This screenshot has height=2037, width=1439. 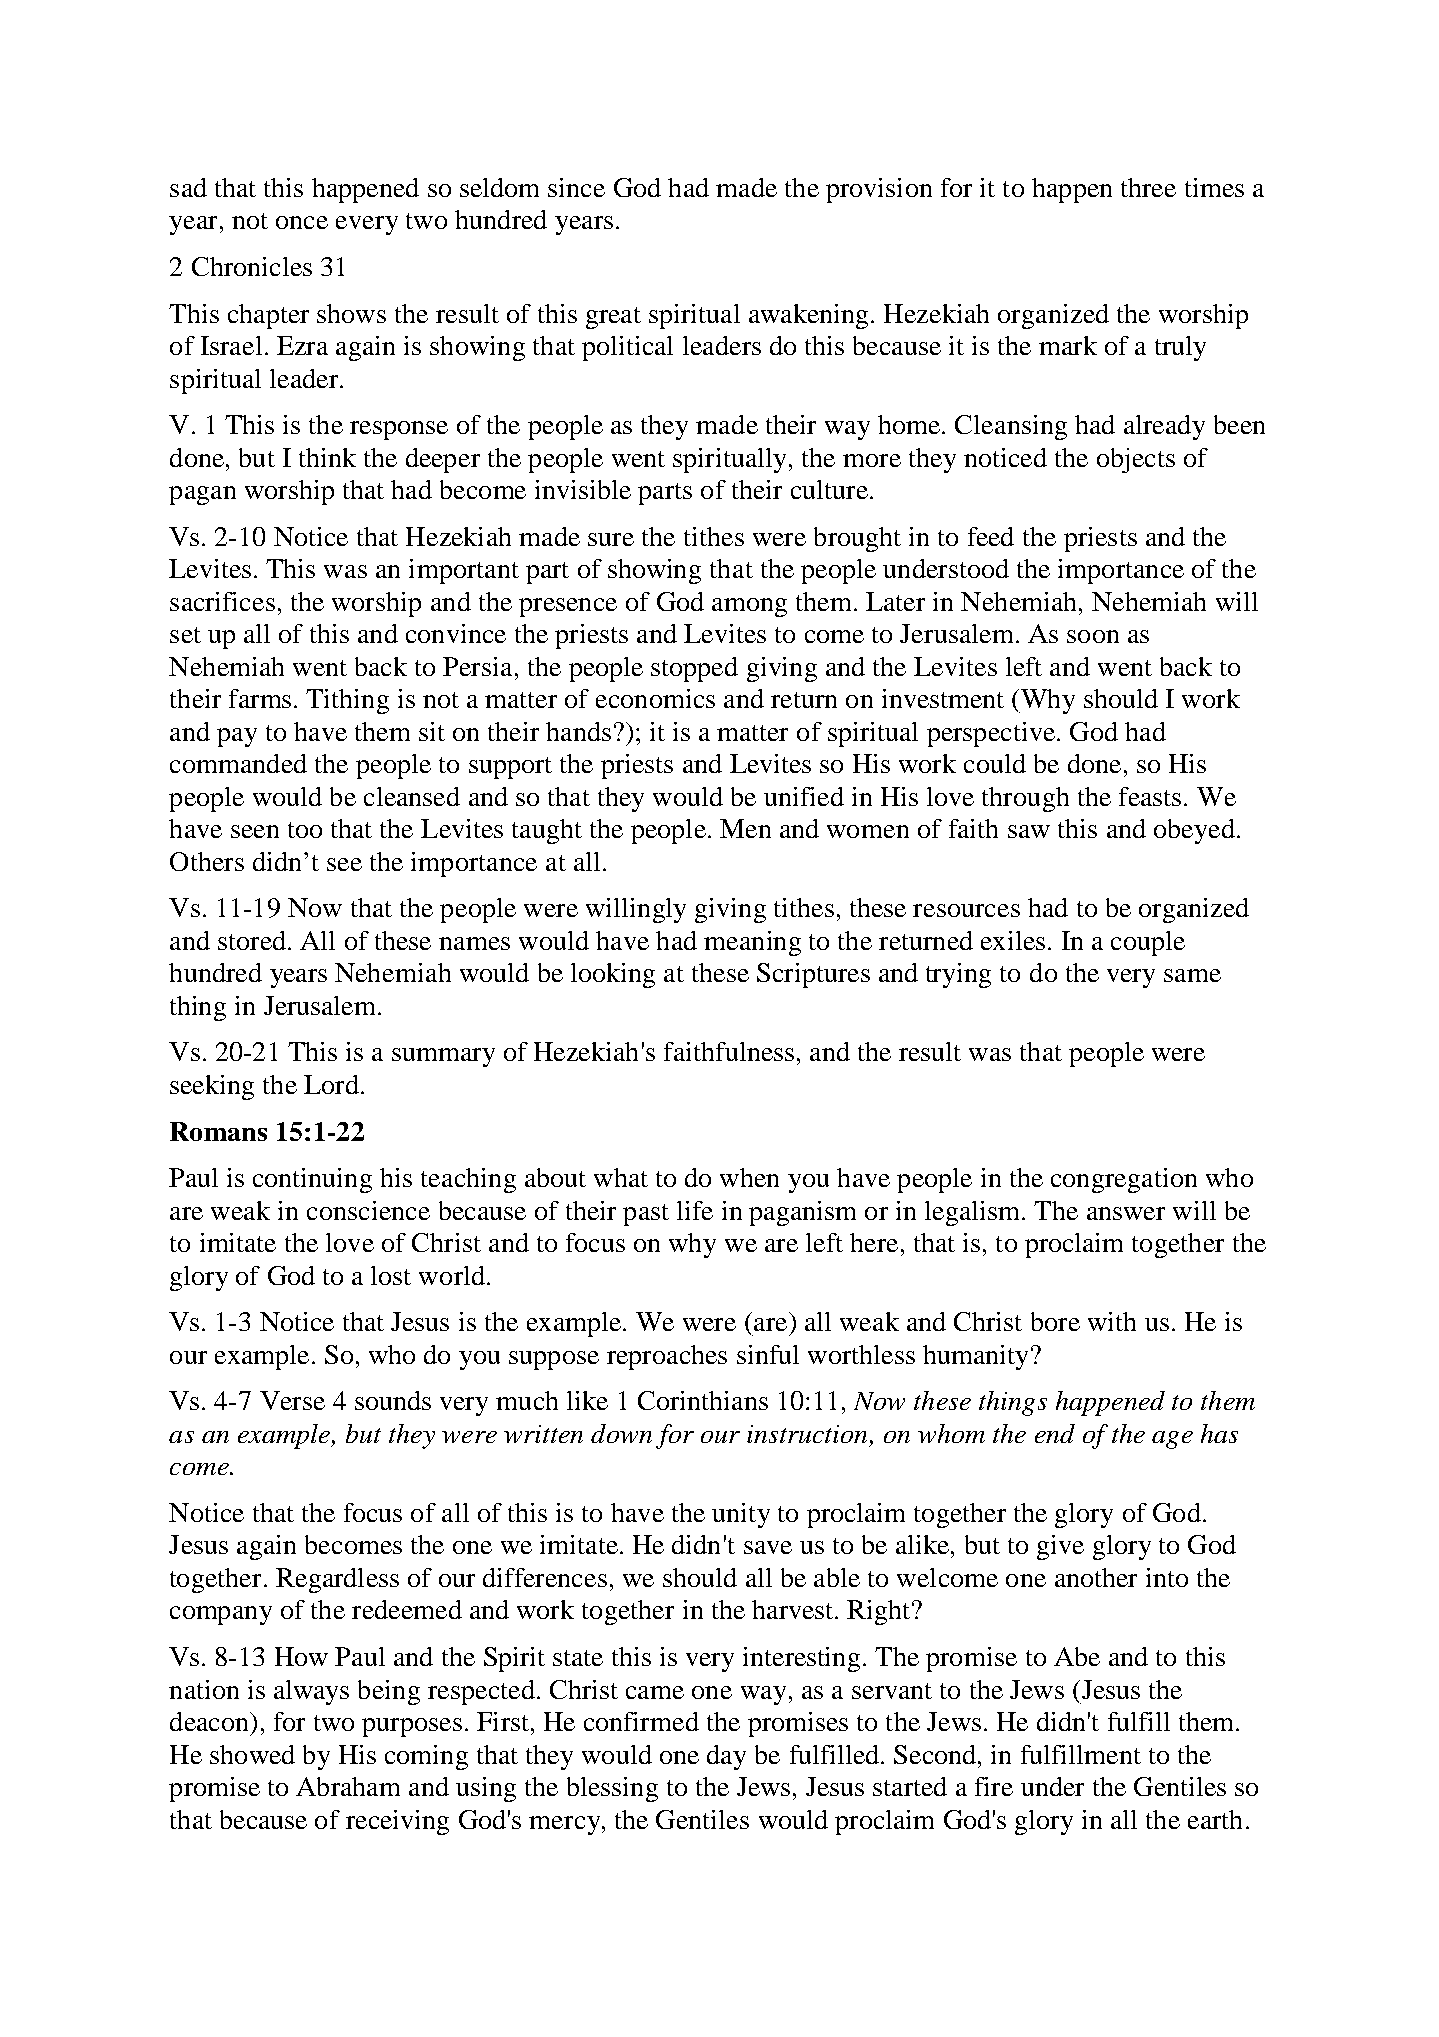 I want to click on once, so click(x=302, y=222).
